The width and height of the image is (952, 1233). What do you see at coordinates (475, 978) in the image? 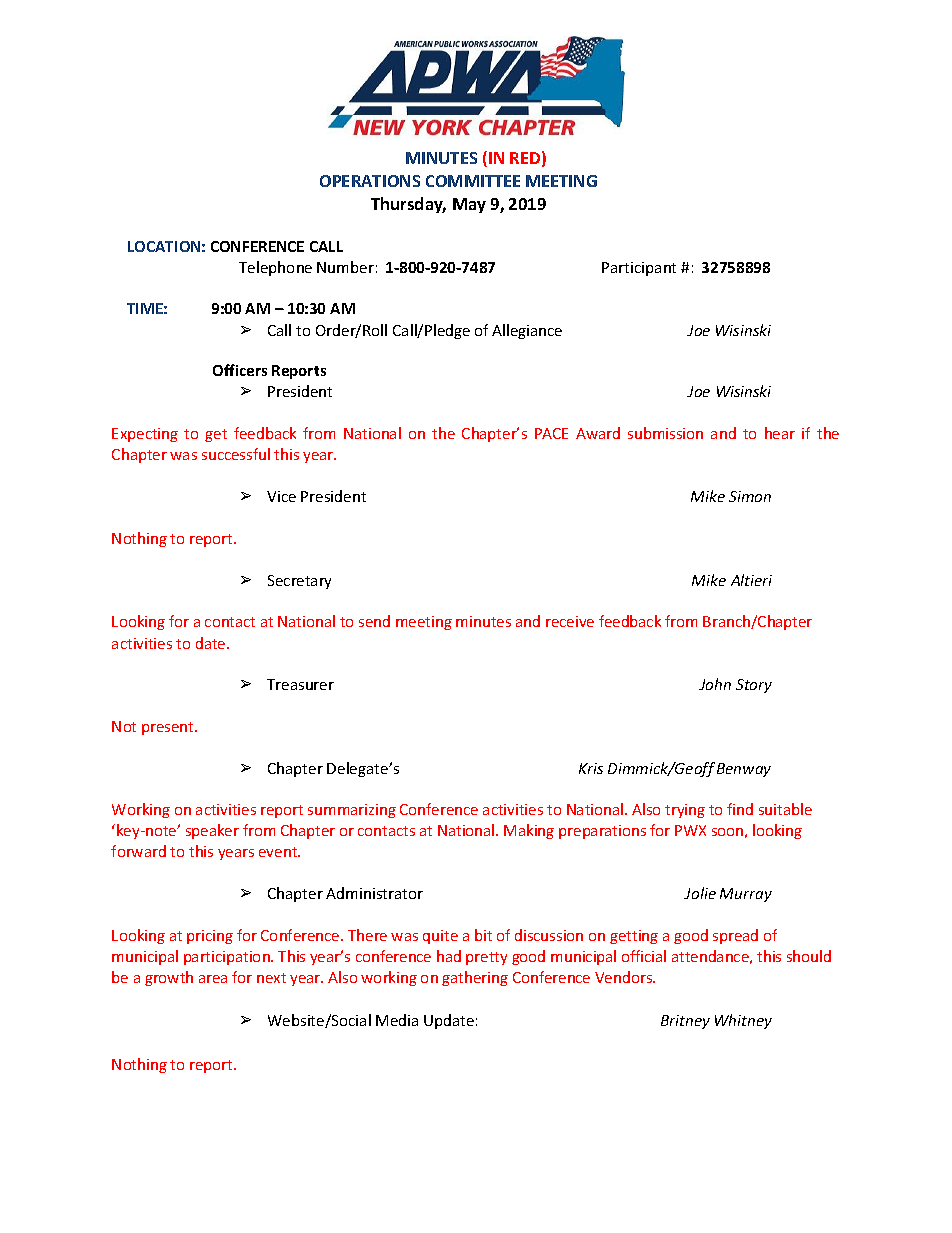
I see `gathering` at bounding box center [475, 978].
